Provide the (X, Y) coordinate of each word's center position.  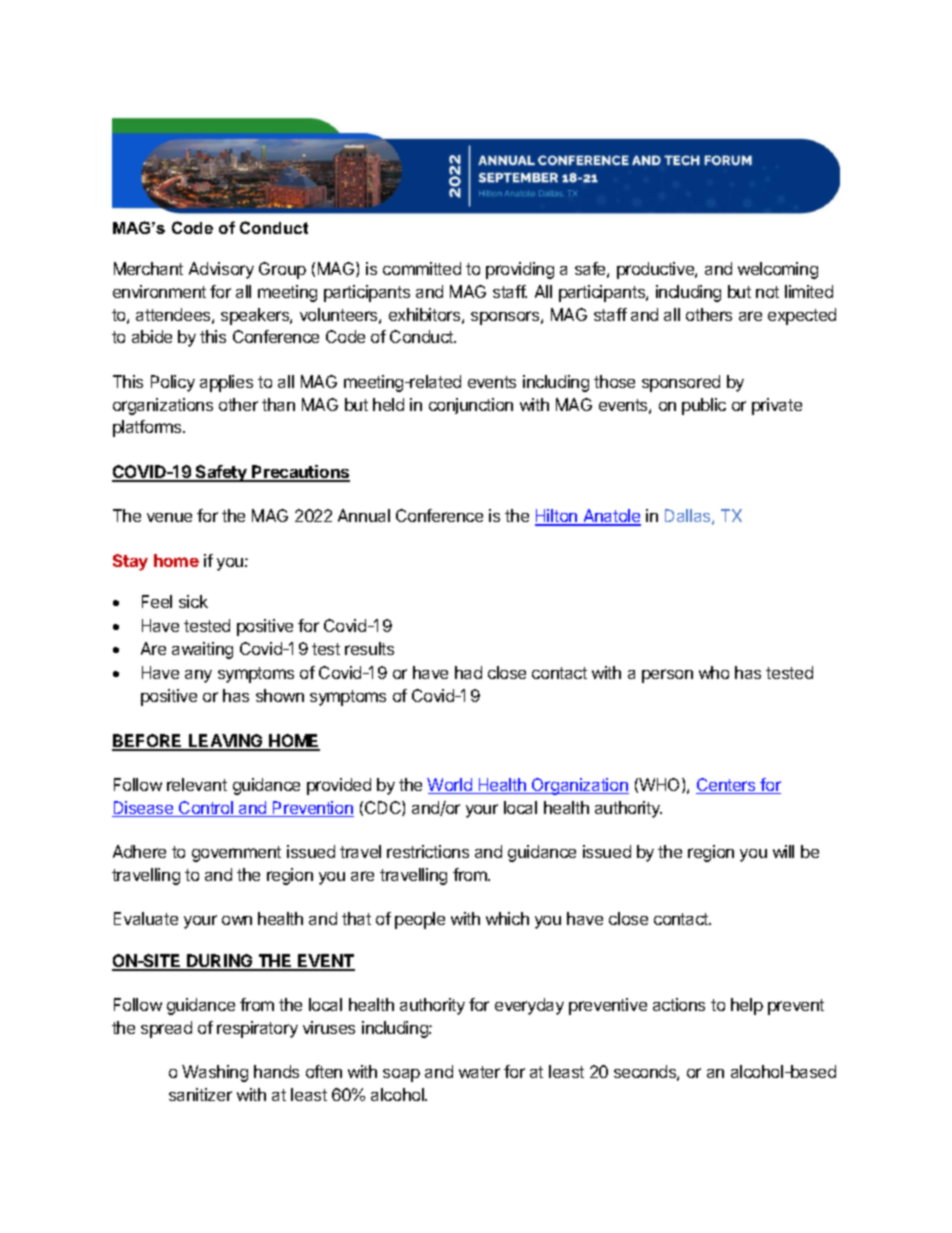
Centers (727, 786)
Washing (215, 1073)
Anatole (611, 517)
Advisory (221, 270)
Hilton (557, 517)
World (450, 786)
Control (206, 809)
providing (520, 270)
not (767, 292)
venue (169, 517)
